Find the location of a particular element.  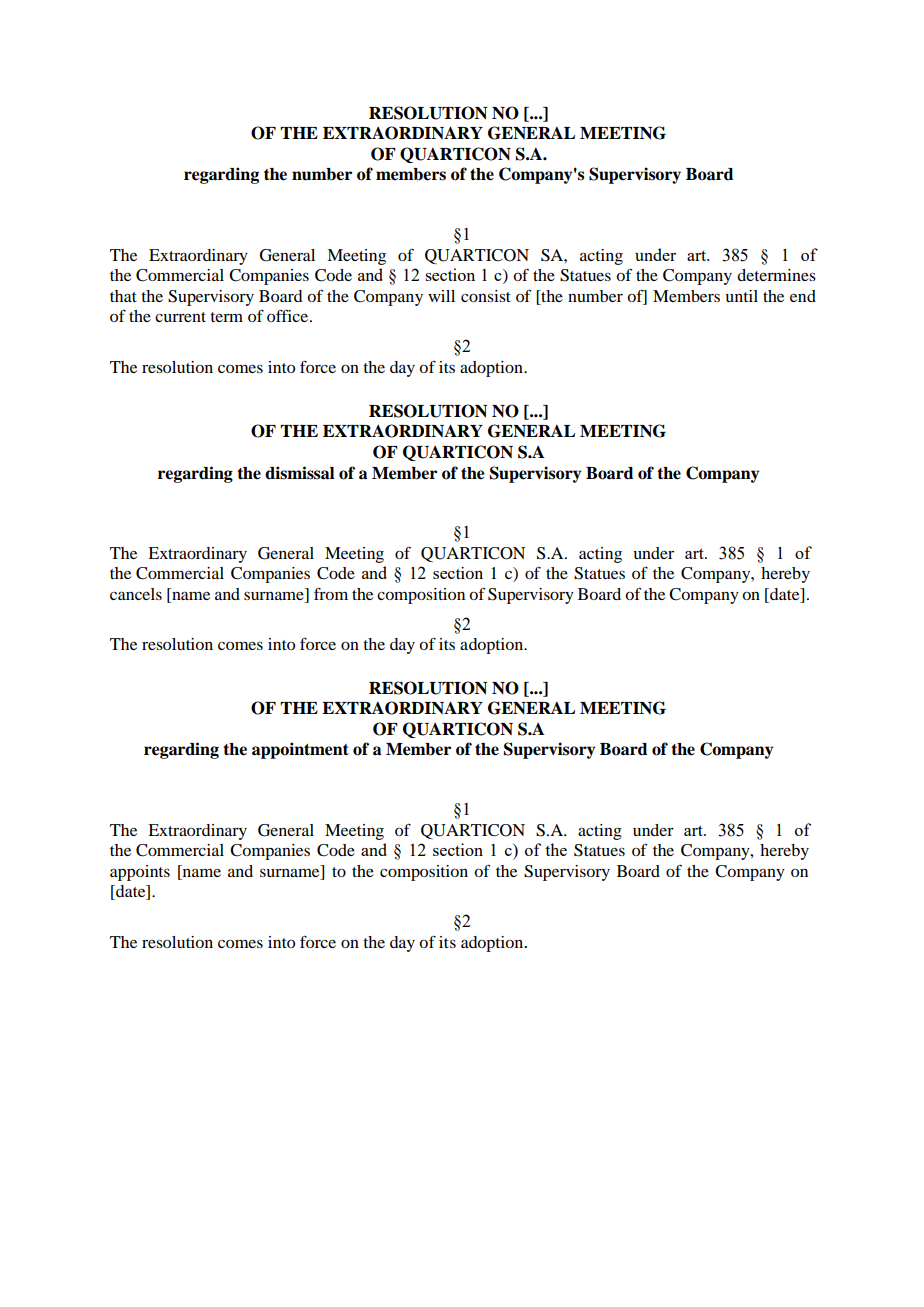

from is located at coordinates (331, 593).
